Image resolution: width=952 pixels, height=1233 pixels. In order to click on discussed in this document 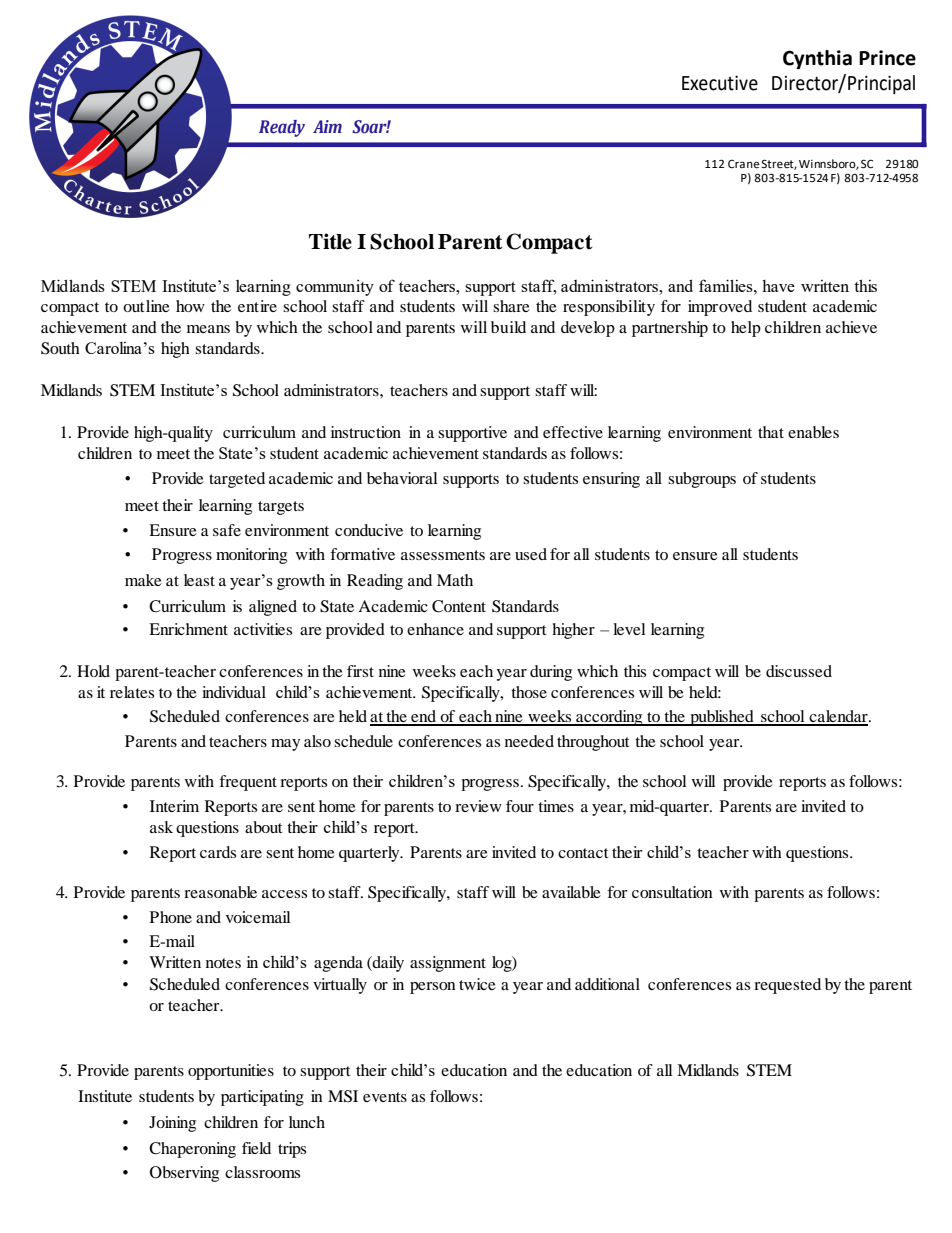, I will do `click(799, 671)`.
